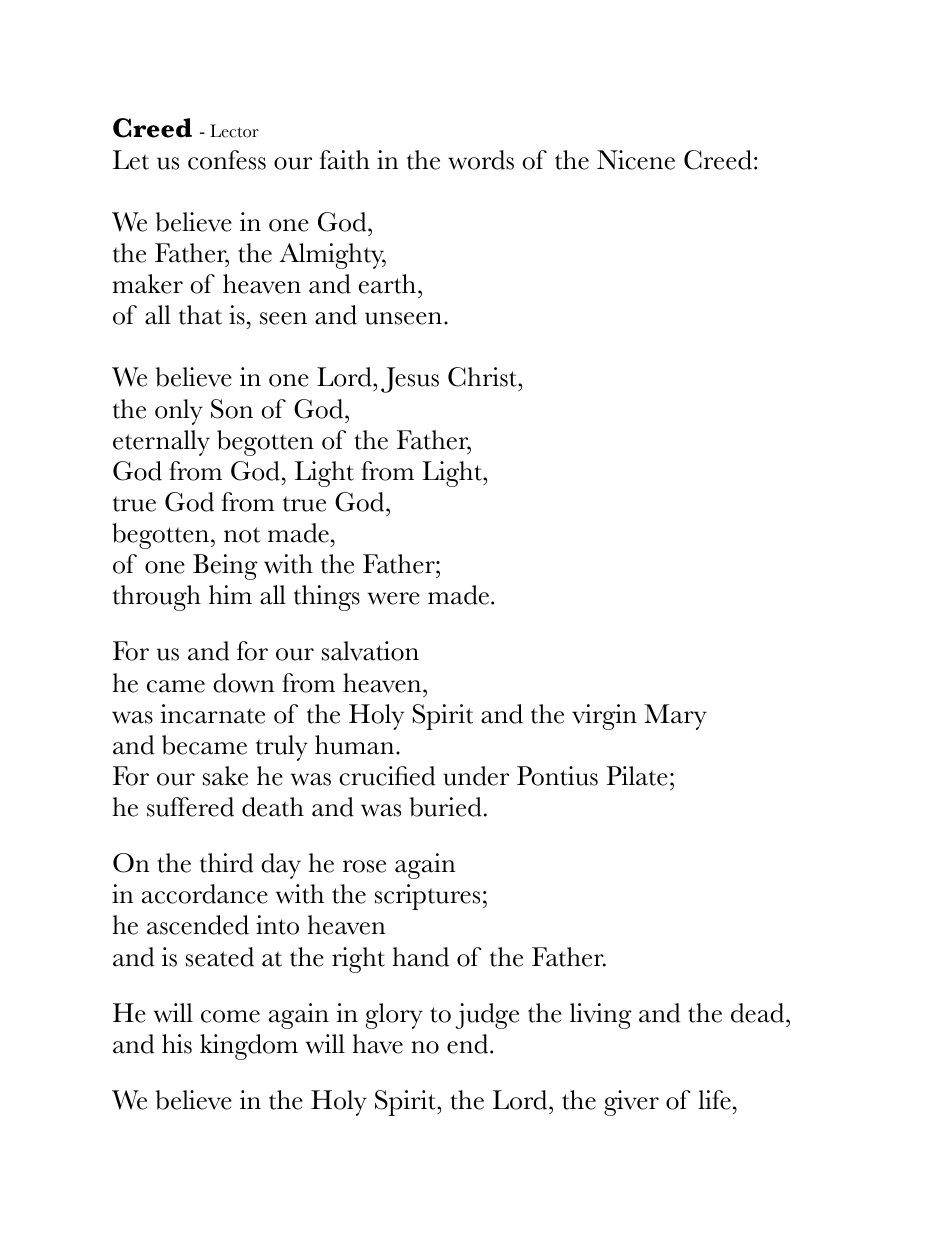 The height and width of the document is (1233, 952). I want to click on his, so click(177, 1044).
